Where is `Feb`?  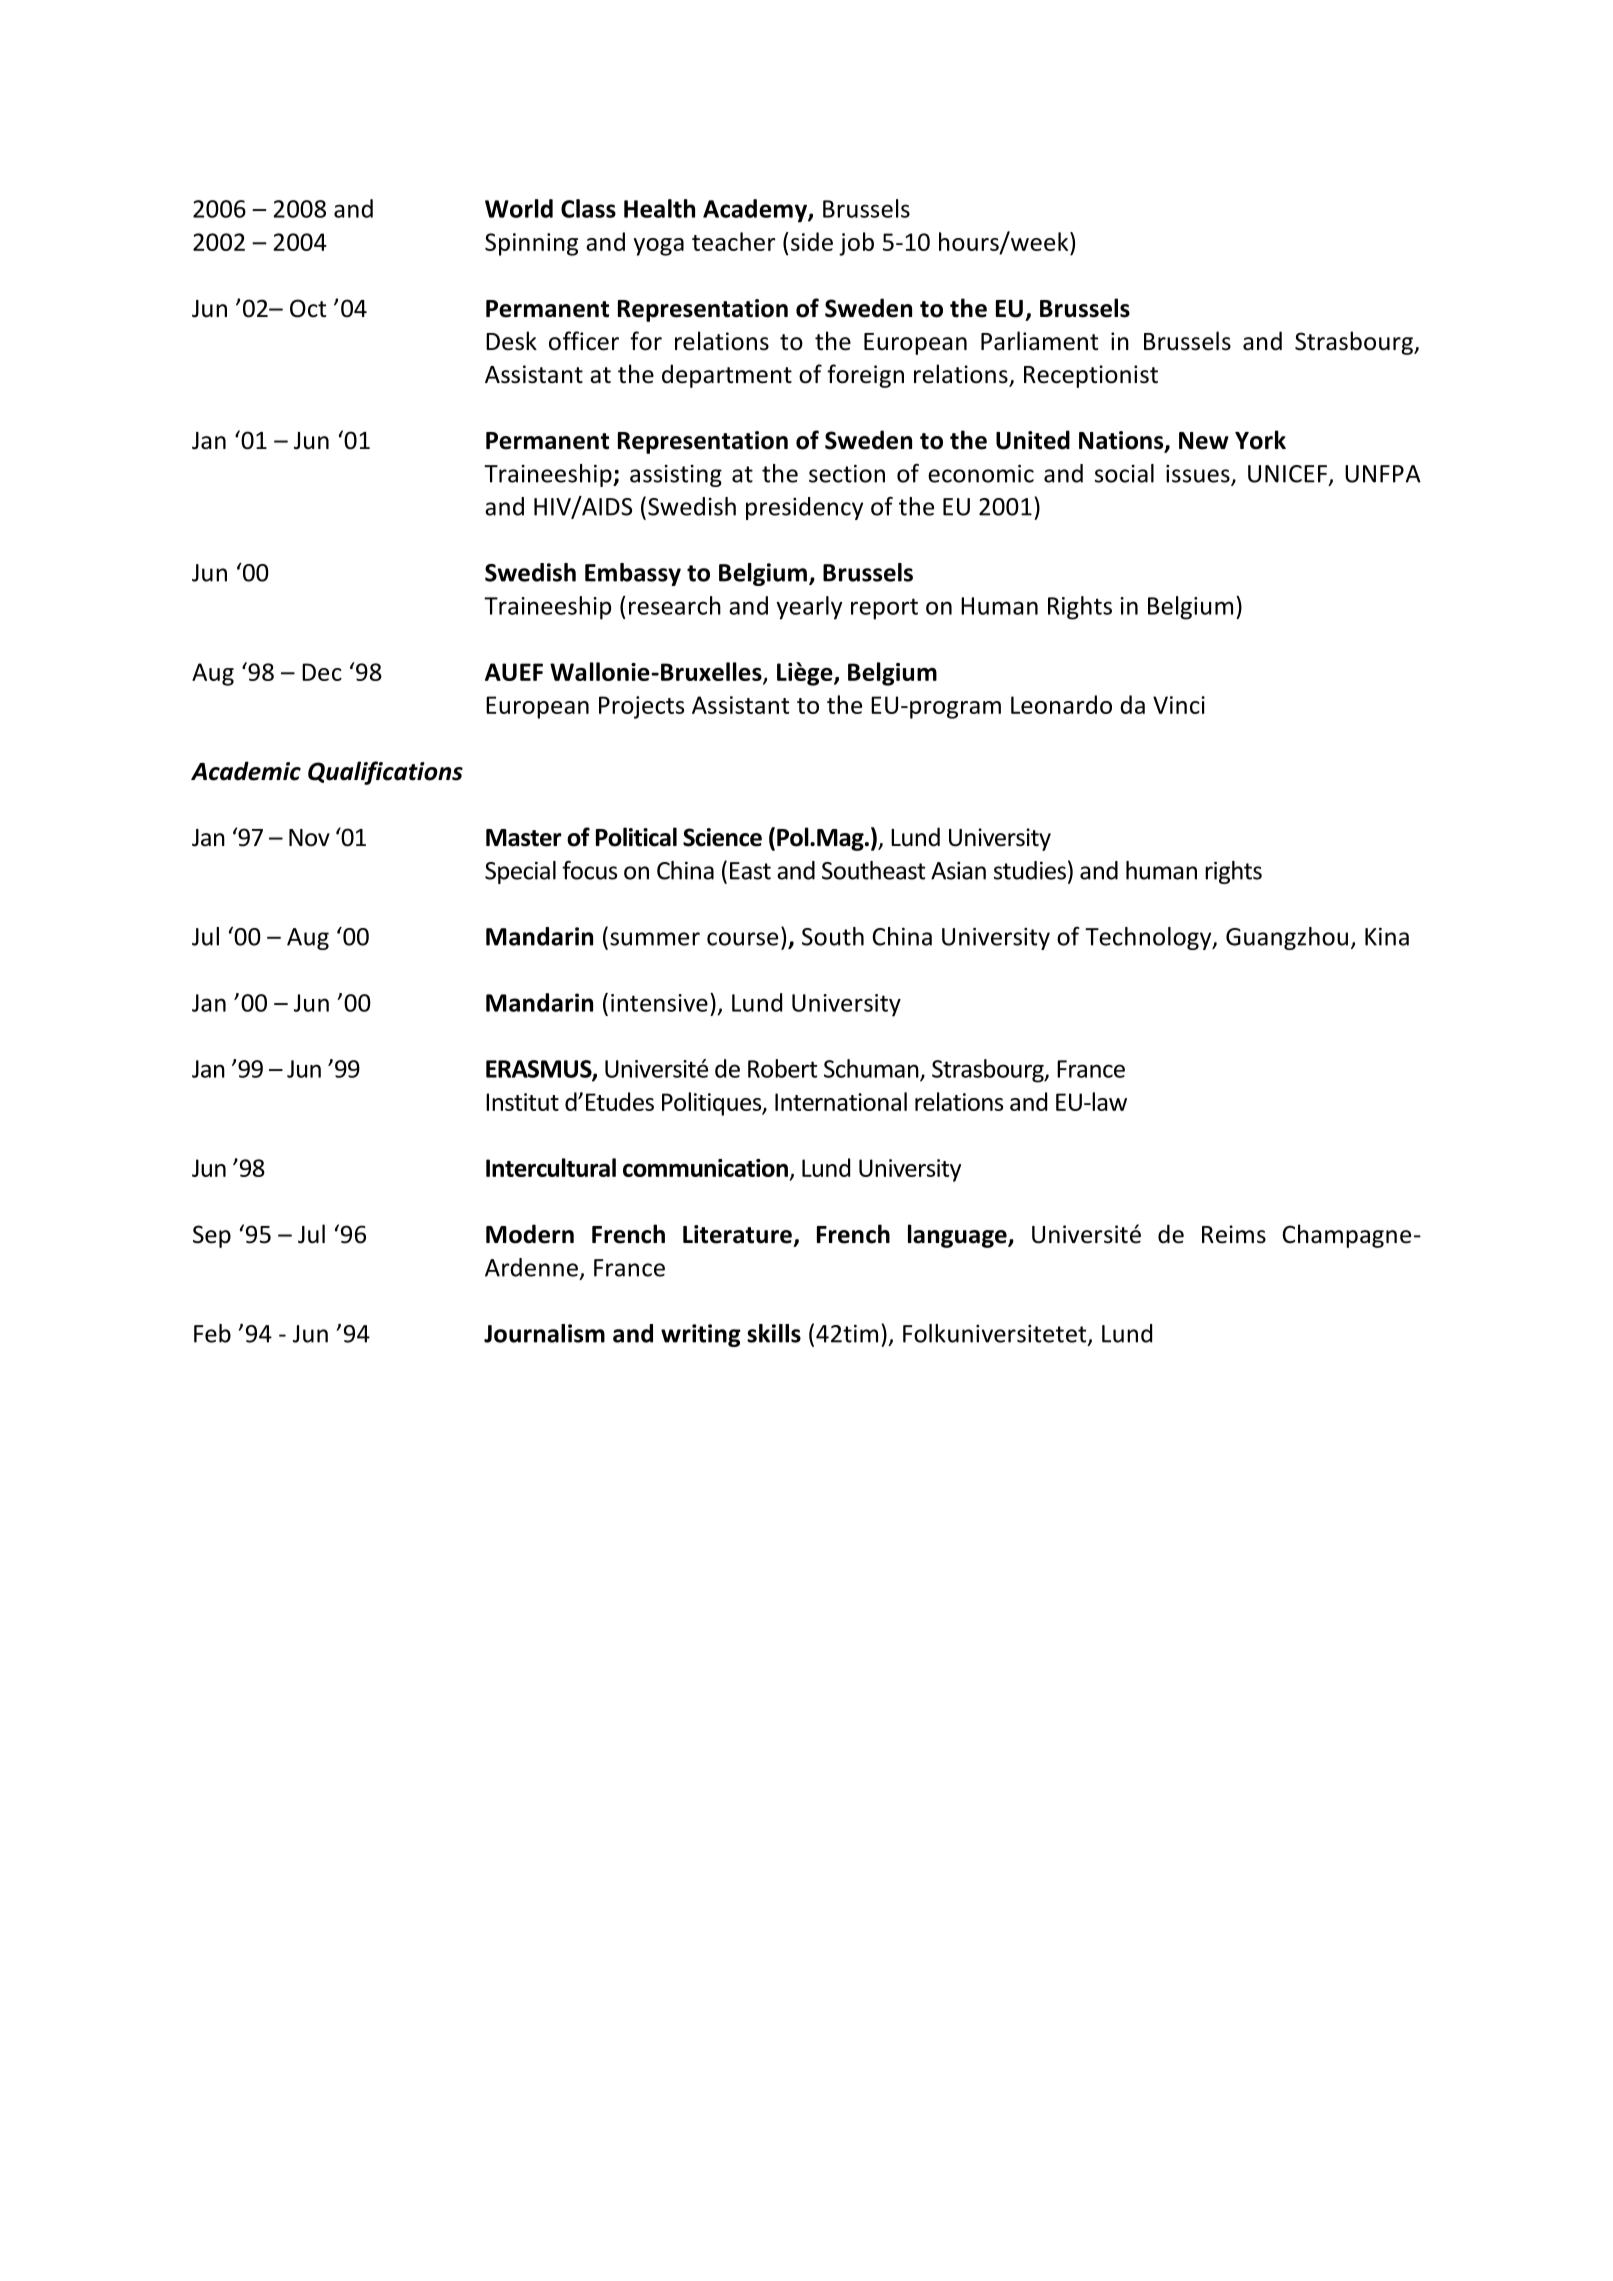
Feb is located at coordinates (212, 1333).
